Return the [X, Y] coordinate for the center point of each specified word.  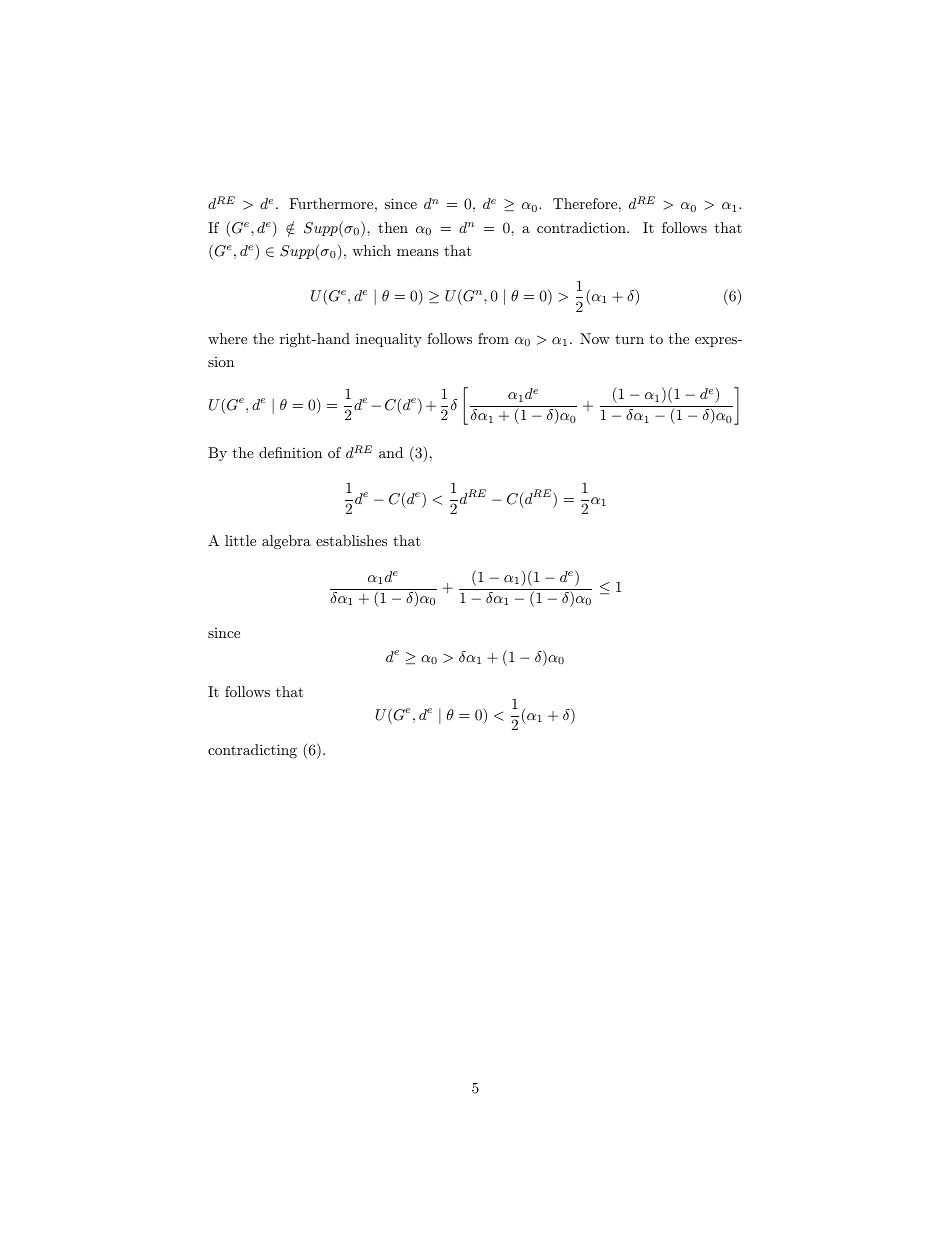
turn [629, 339]
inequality [389, 340]
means [418, 252]
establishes [351, 540]
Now [595, 338]
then [393, 227]
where [227, 338]
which [371, 250]
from [493, 338]
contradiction [582, 227]
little [240, 540]
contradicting [252, 751]
